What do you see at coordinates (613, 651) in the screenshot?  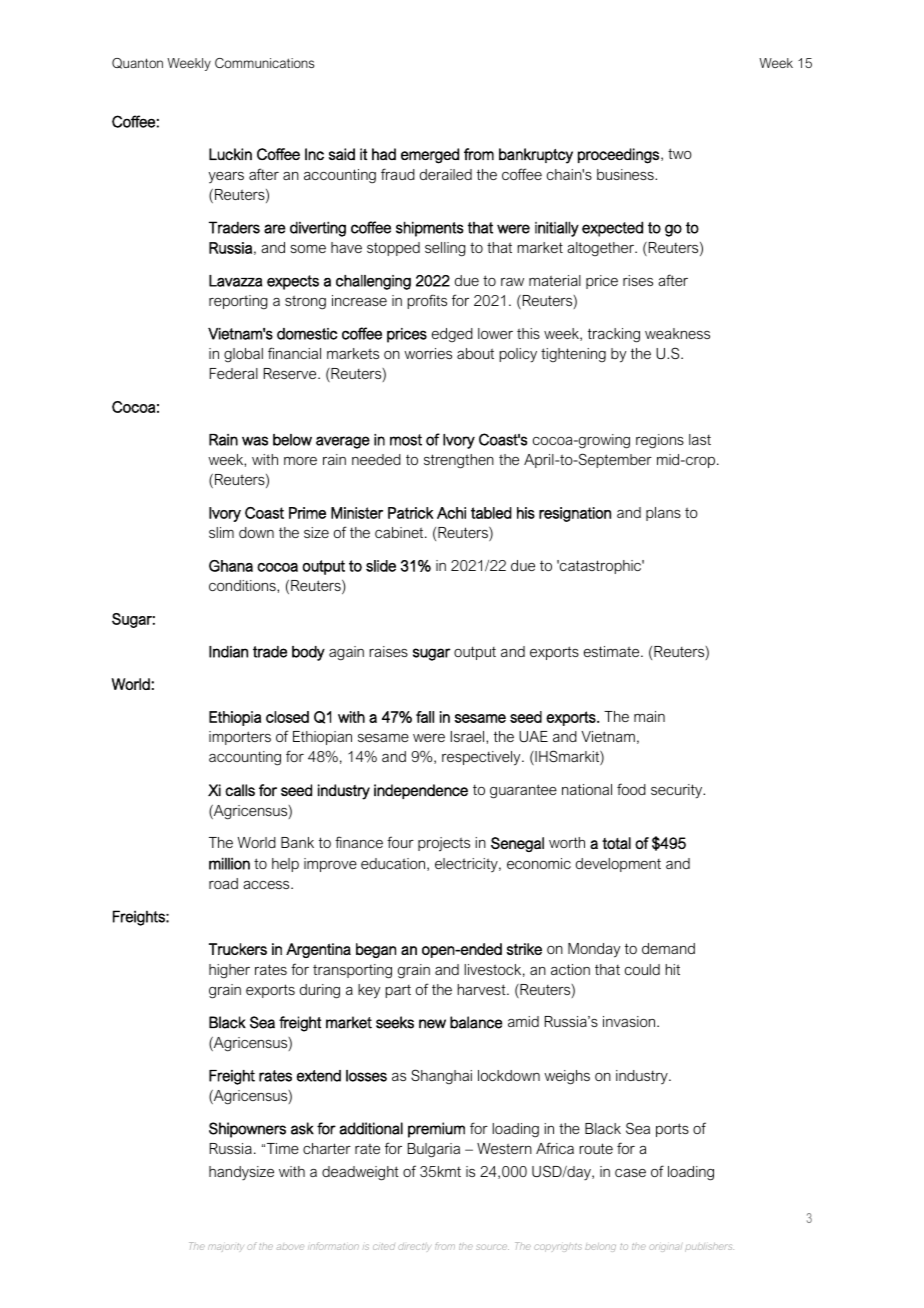 I see `estimate` at bounding box center [613, 651].
